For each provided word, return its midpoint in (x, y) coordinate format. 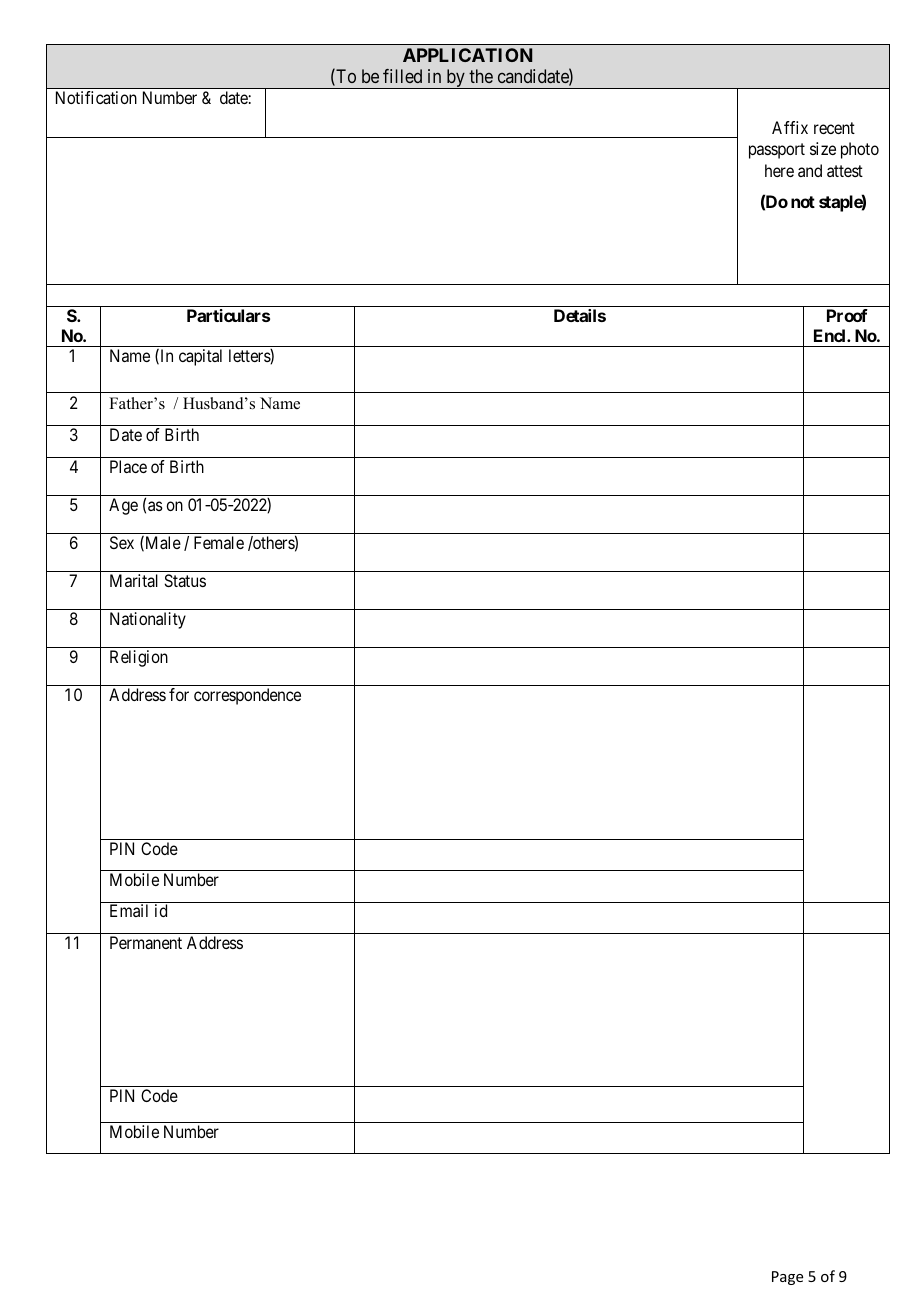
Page (787, 1278)
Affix (790, 127)
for (179, 694)
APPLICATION (467, 55)
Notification (96, 97)
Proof (847, 315)
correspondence (247, 696)
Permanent (146, 942)
